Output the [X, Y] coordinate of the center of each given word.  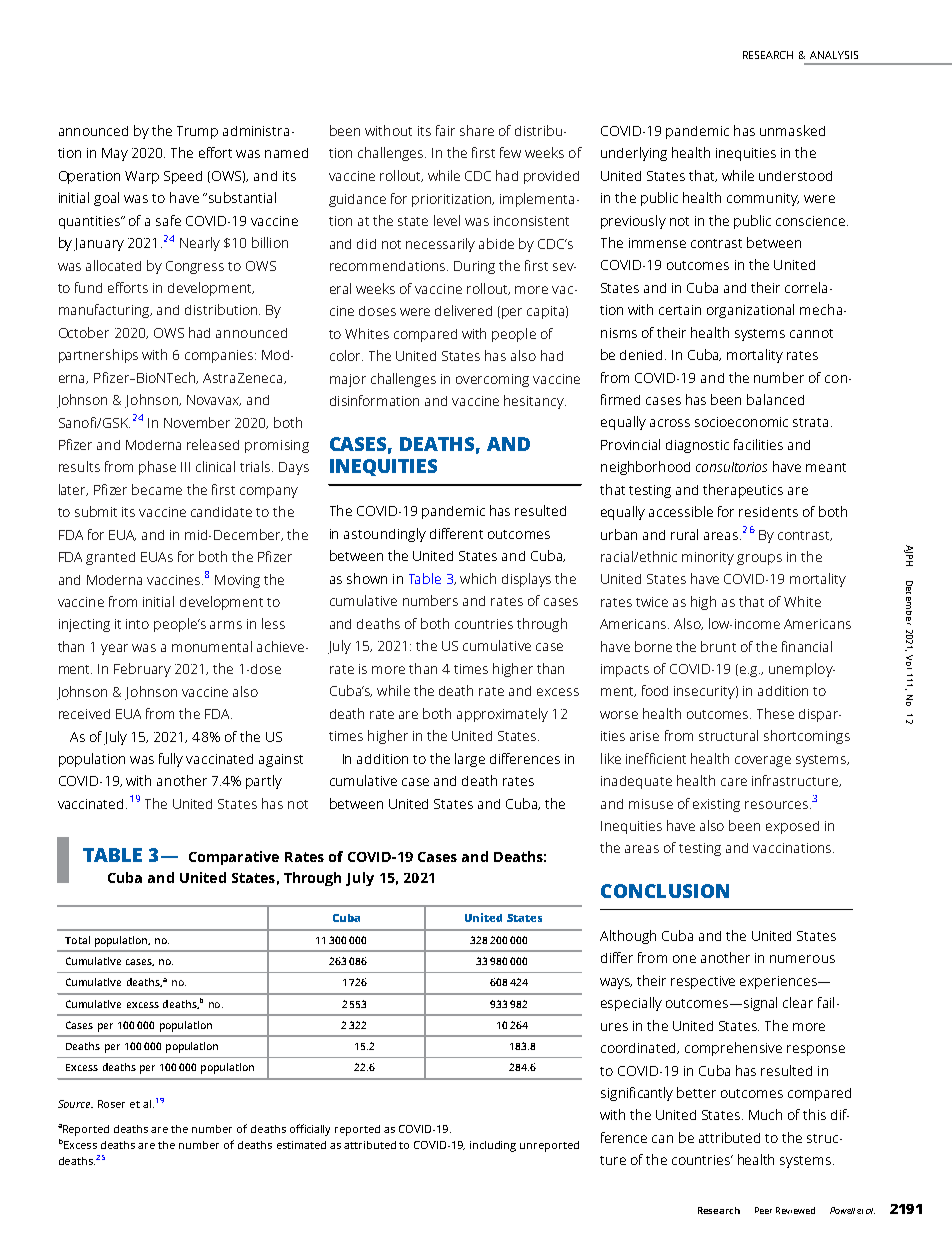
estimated [301, 1145]
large [470, 760]
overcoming [492, 380]
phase [157, 468]
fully [171, 760]
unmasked [792, 130]
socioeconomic [741, 422]
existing [716, 805]
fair [445, 130]
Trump [197, 132]
